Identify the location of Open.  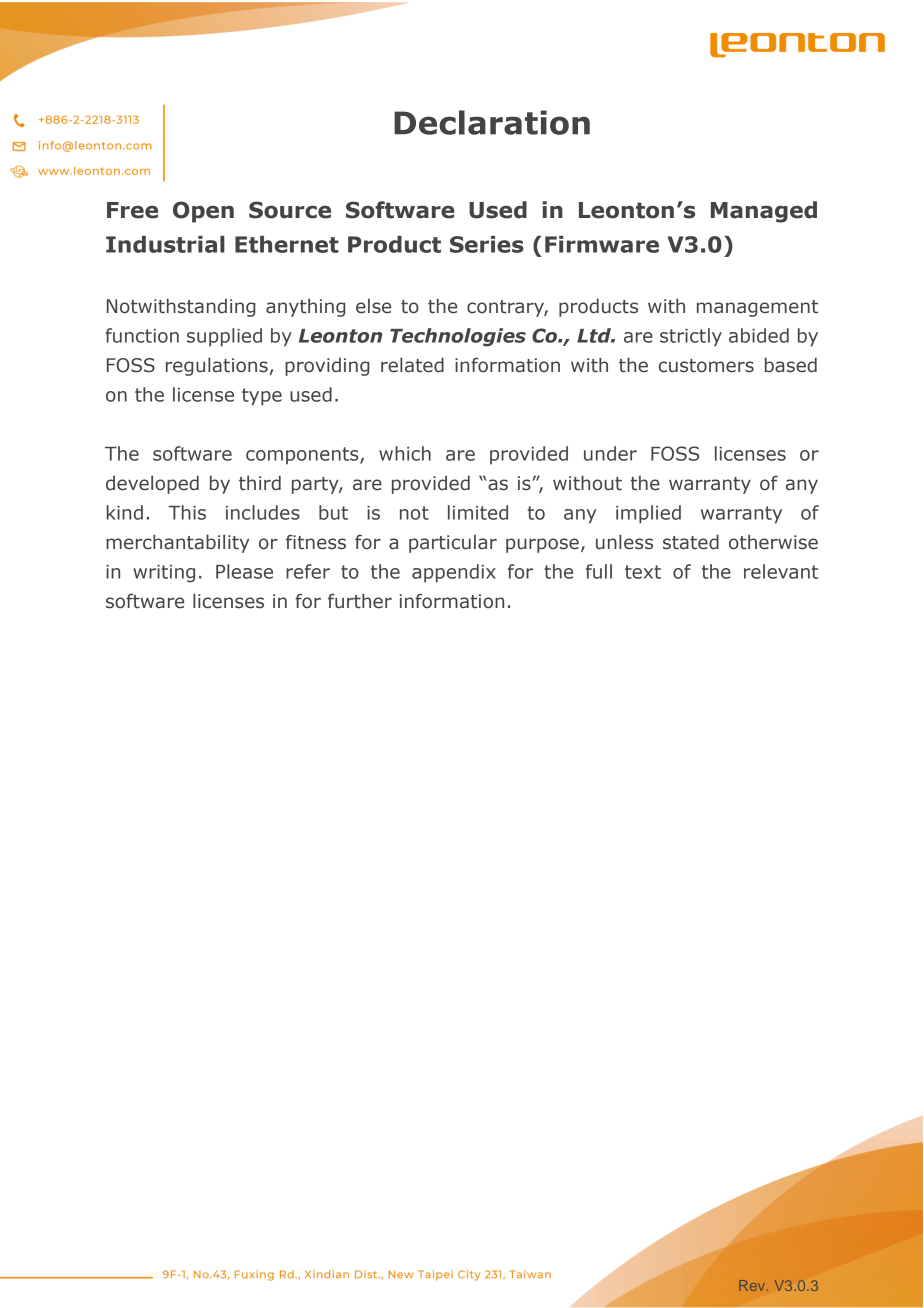
(203, 212).
